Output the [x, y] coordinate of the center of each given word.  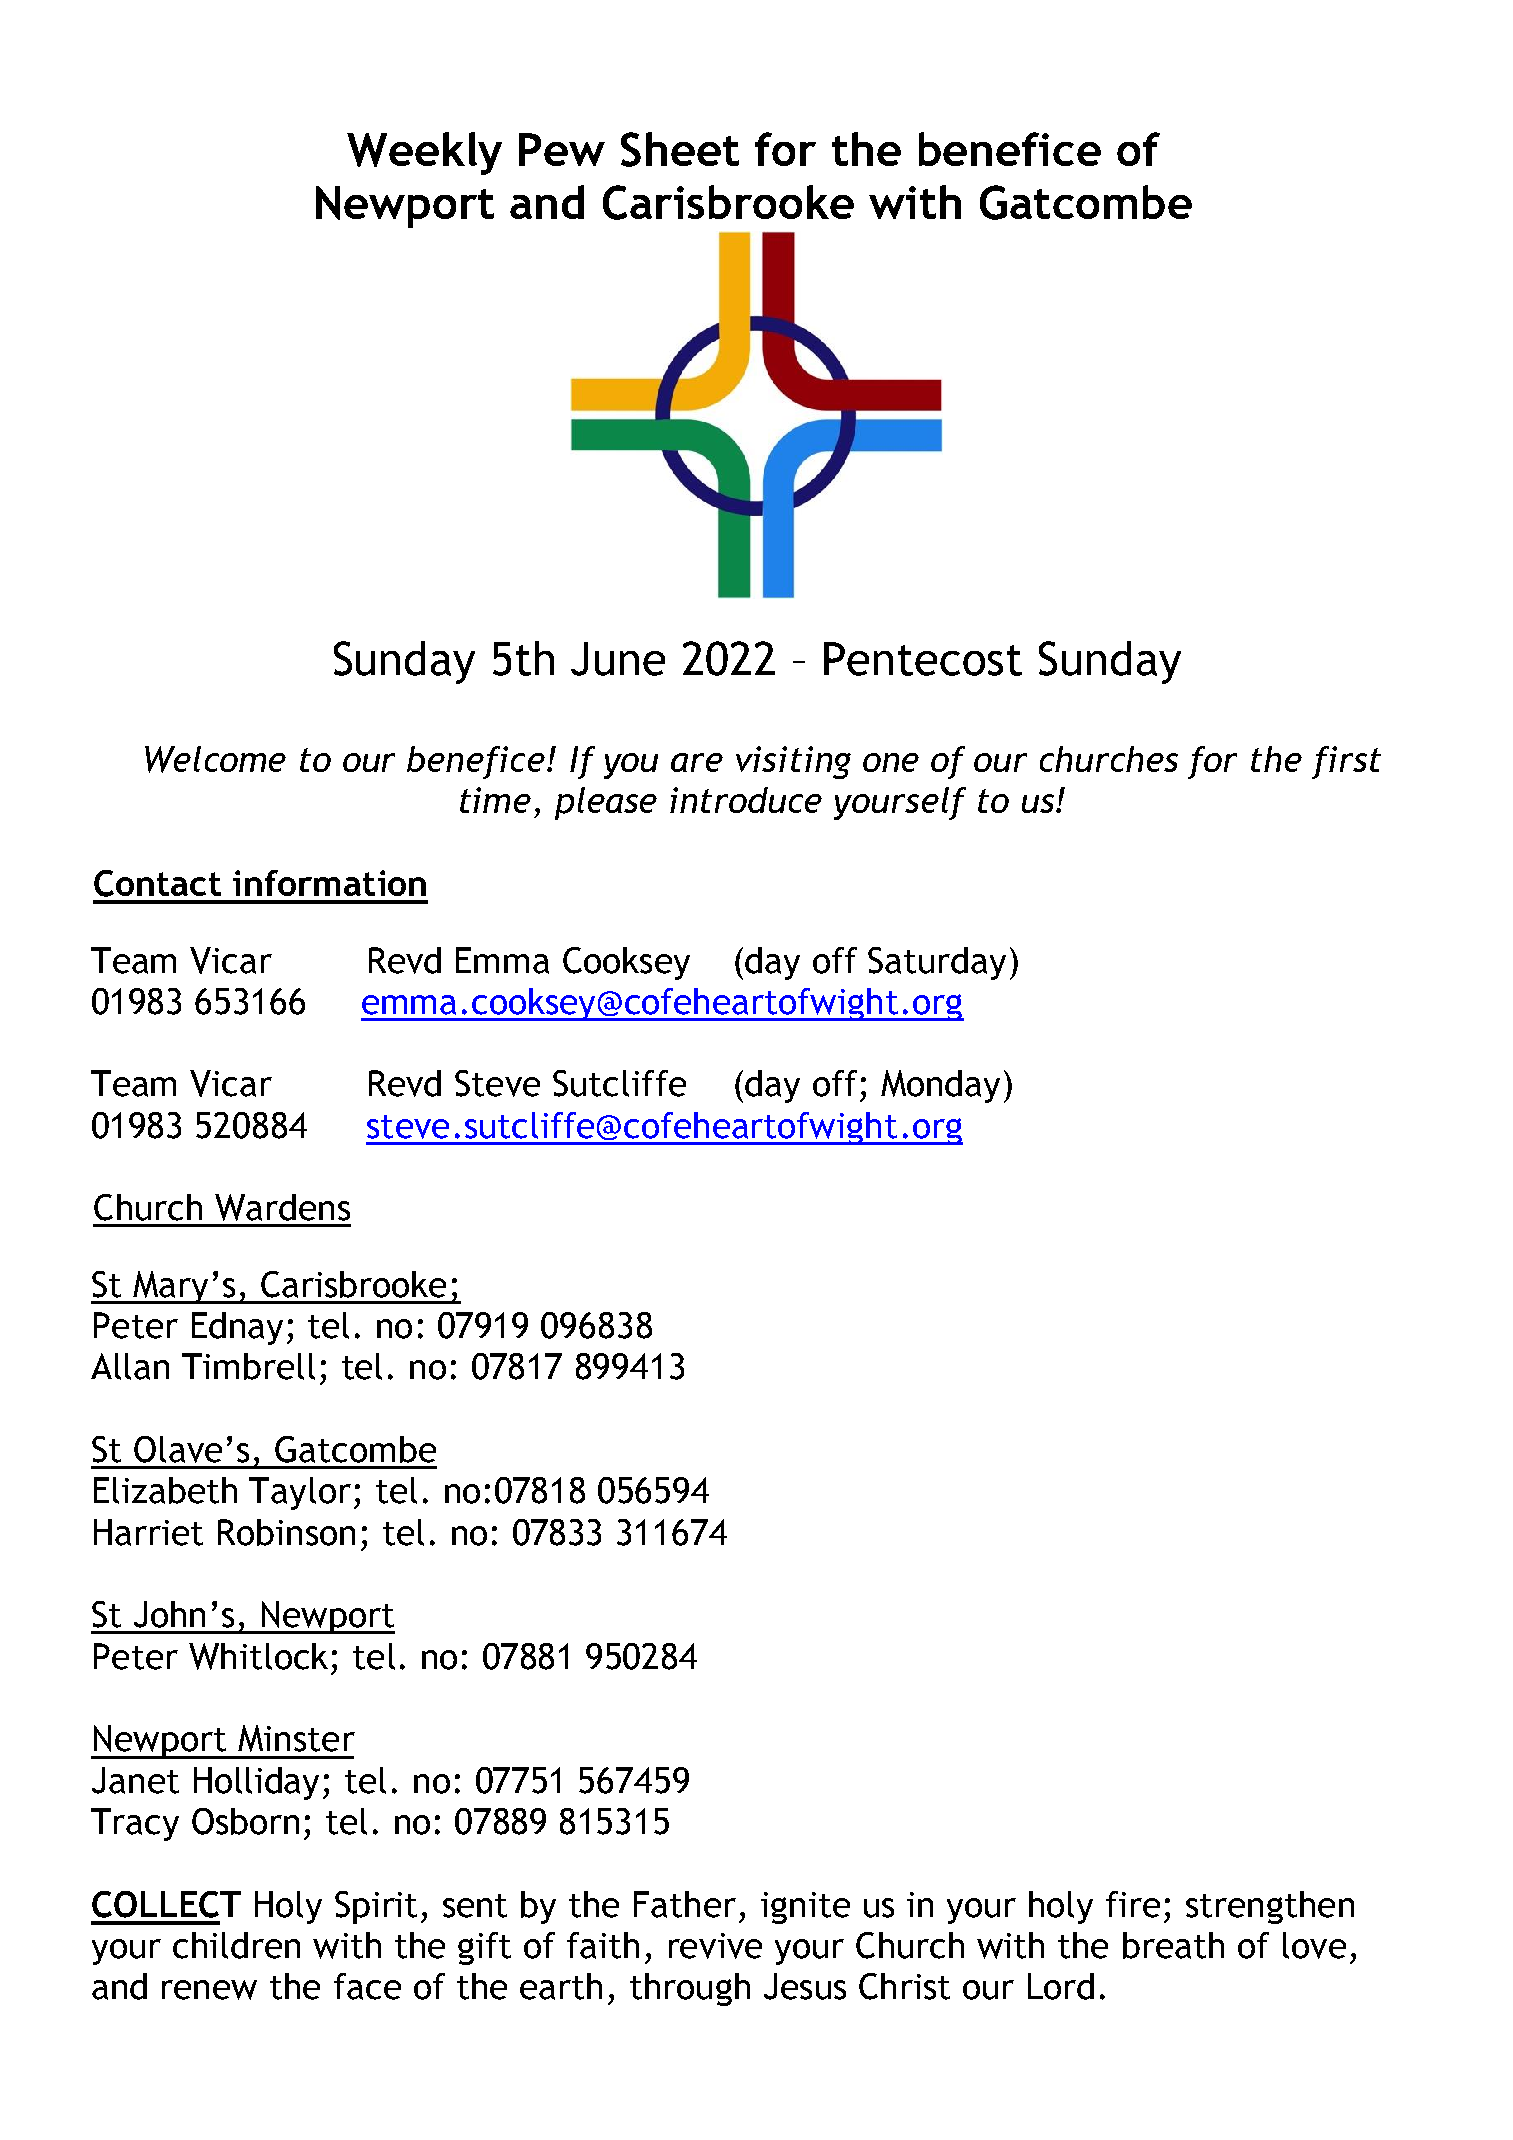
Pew [562, 149]
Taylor [300, 1493]
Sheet [680, 149]
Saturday [937, 963]
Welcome [215, 759]
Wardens [282, 1207]
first [1346, 762]
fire [1133, 1904]
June [618, 659]
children [236, 1945]
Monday [940, 1086]
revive [715, 1946]
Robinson [286, 1532]
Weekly [424, 153]
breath [1173, 1945]
